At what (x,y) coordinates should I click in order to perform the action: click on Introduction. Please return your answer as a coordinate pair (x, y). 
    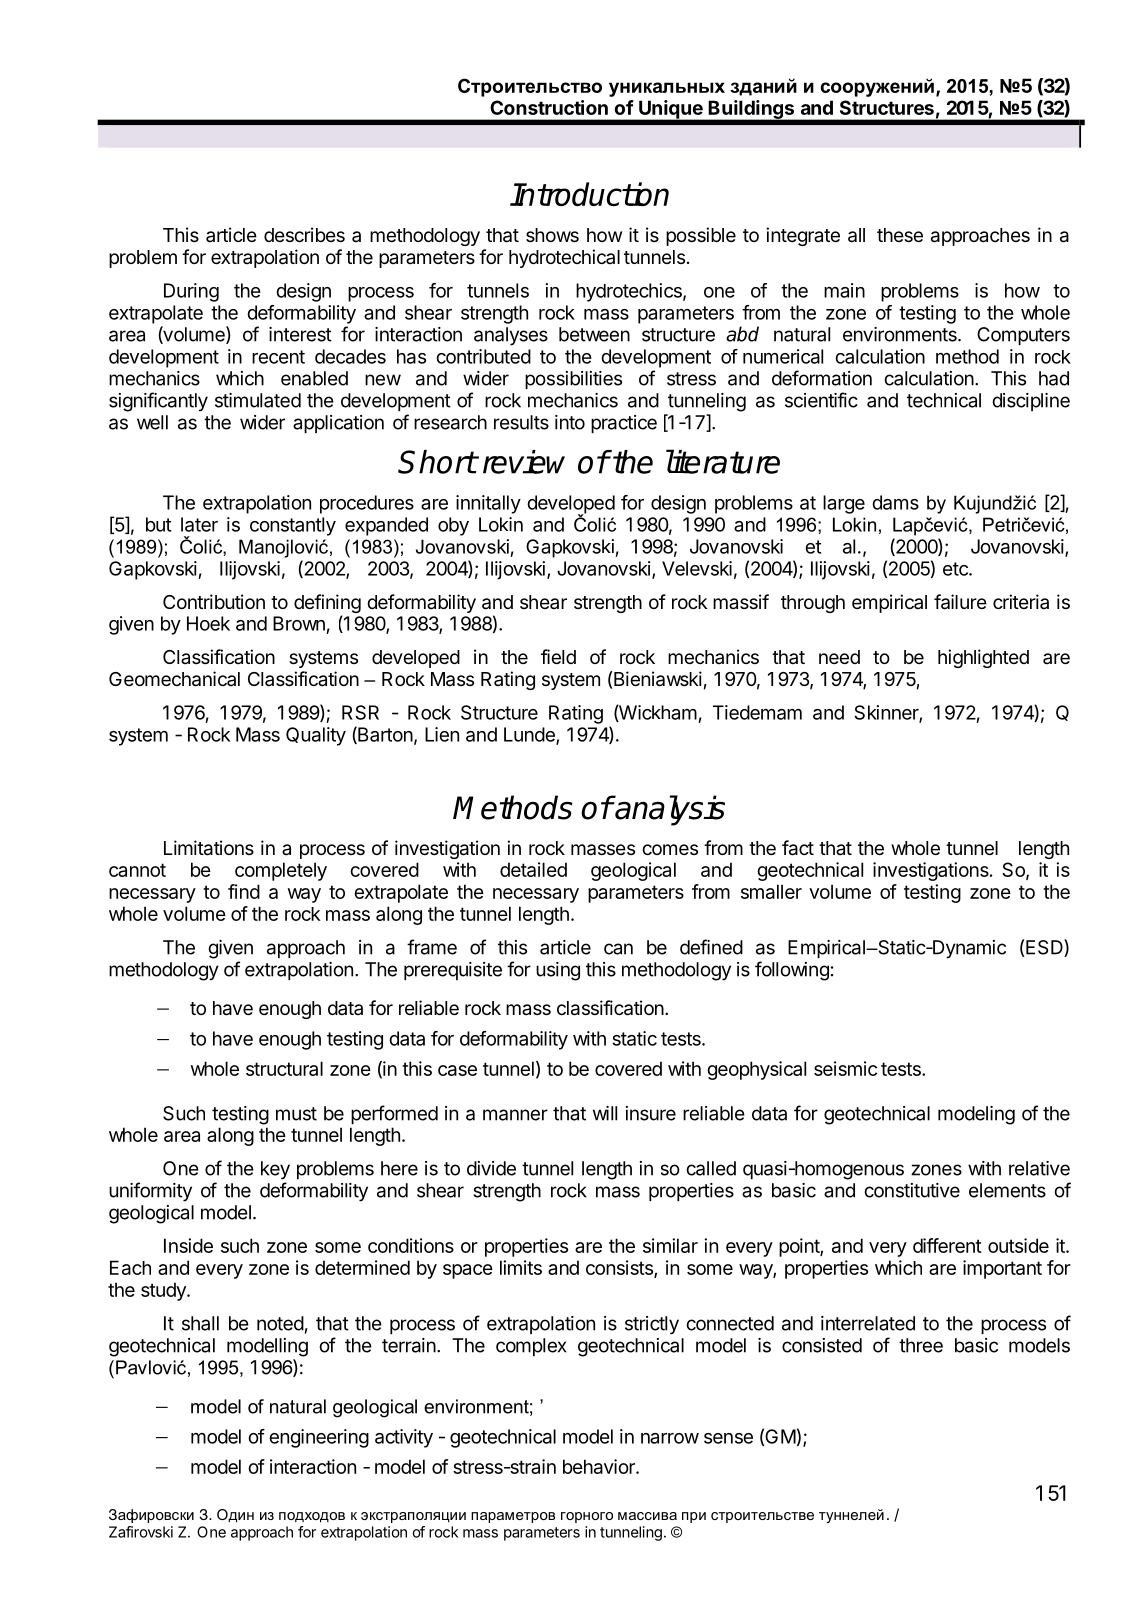
    Looking at the image, I should click on (589, 194).
